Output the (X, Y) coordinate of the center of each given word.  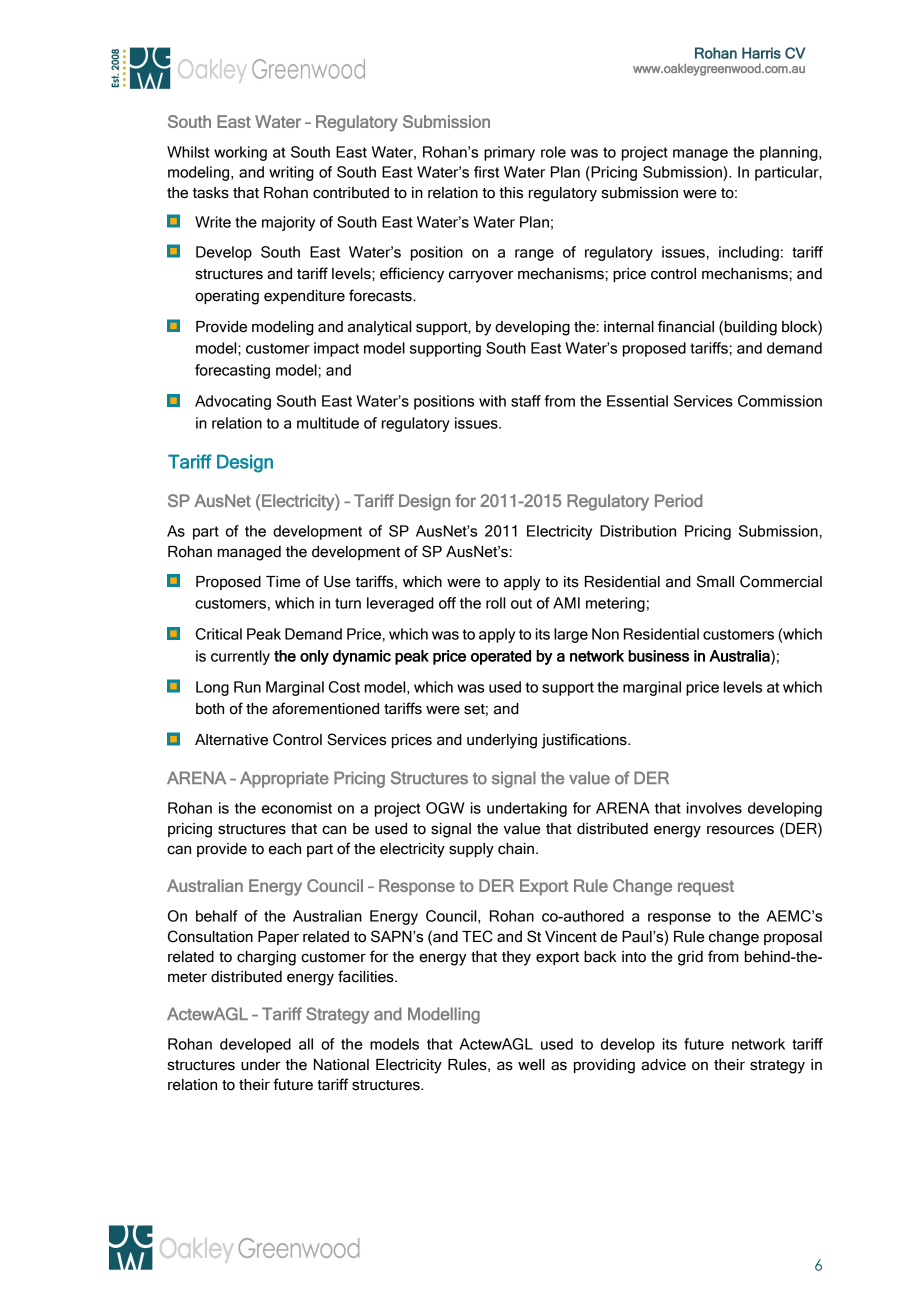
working (240, 153)
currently (240, 657)
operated (501, 657)
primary (509, 153)
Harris (761, 53)
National (341, 1065)
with (492, 401)
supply (471, 850)
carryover (481, 276)
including (749, 253)
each (285, 849)
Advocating (233, 402)
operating (227, 297)
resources (740, 830)
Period (678, 500)
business (658, 656)
